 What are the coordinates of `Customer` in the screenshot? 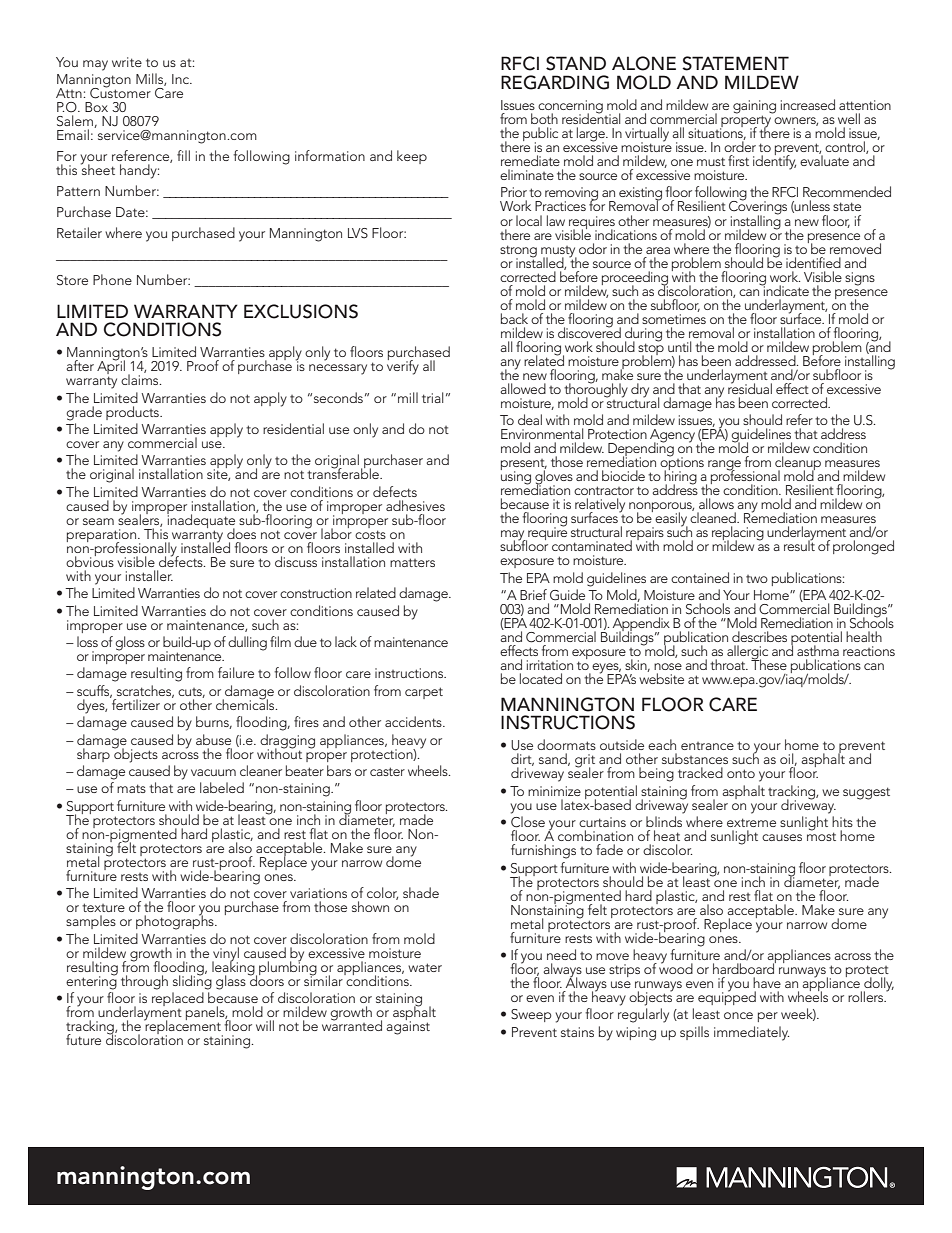 It's located at (120, 92).
